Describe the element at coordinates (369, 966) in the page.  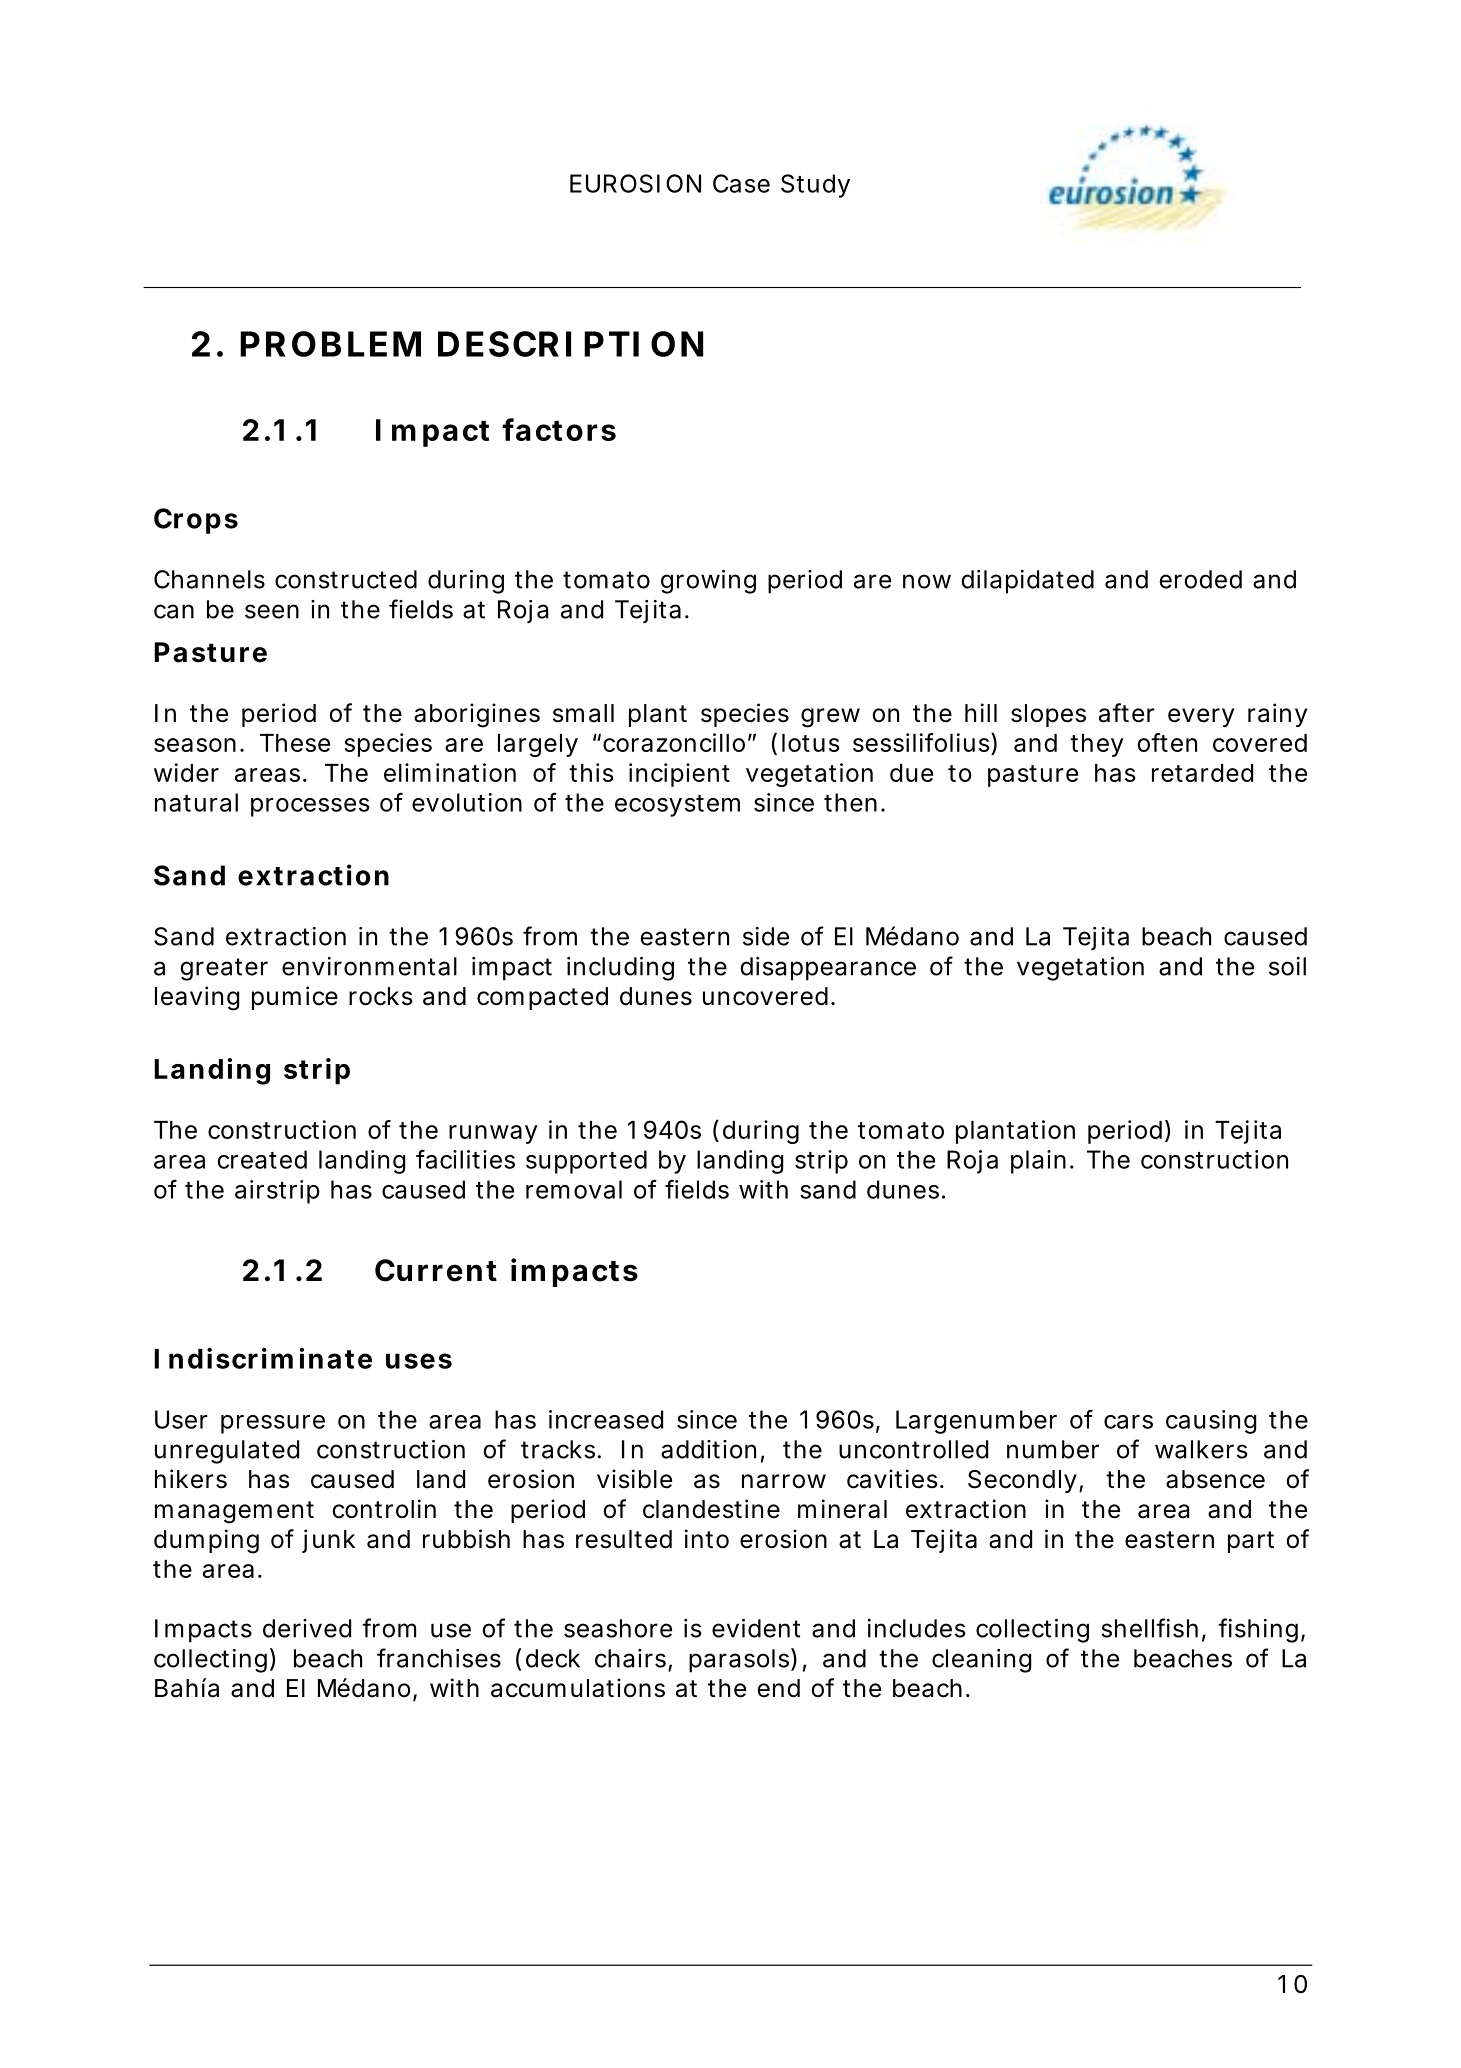
I see `environmental` at that location.
